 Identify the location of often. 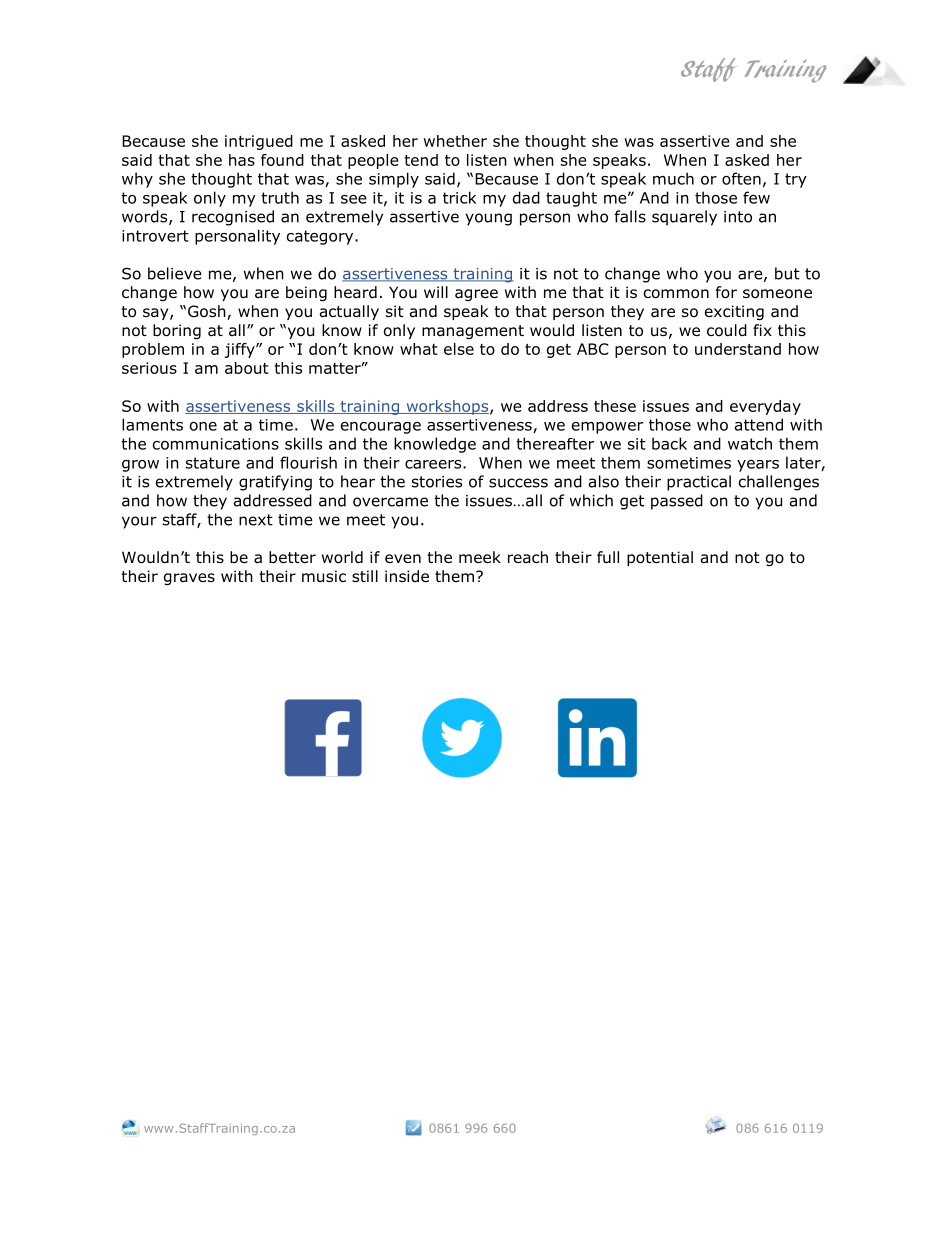
(741, 178).
